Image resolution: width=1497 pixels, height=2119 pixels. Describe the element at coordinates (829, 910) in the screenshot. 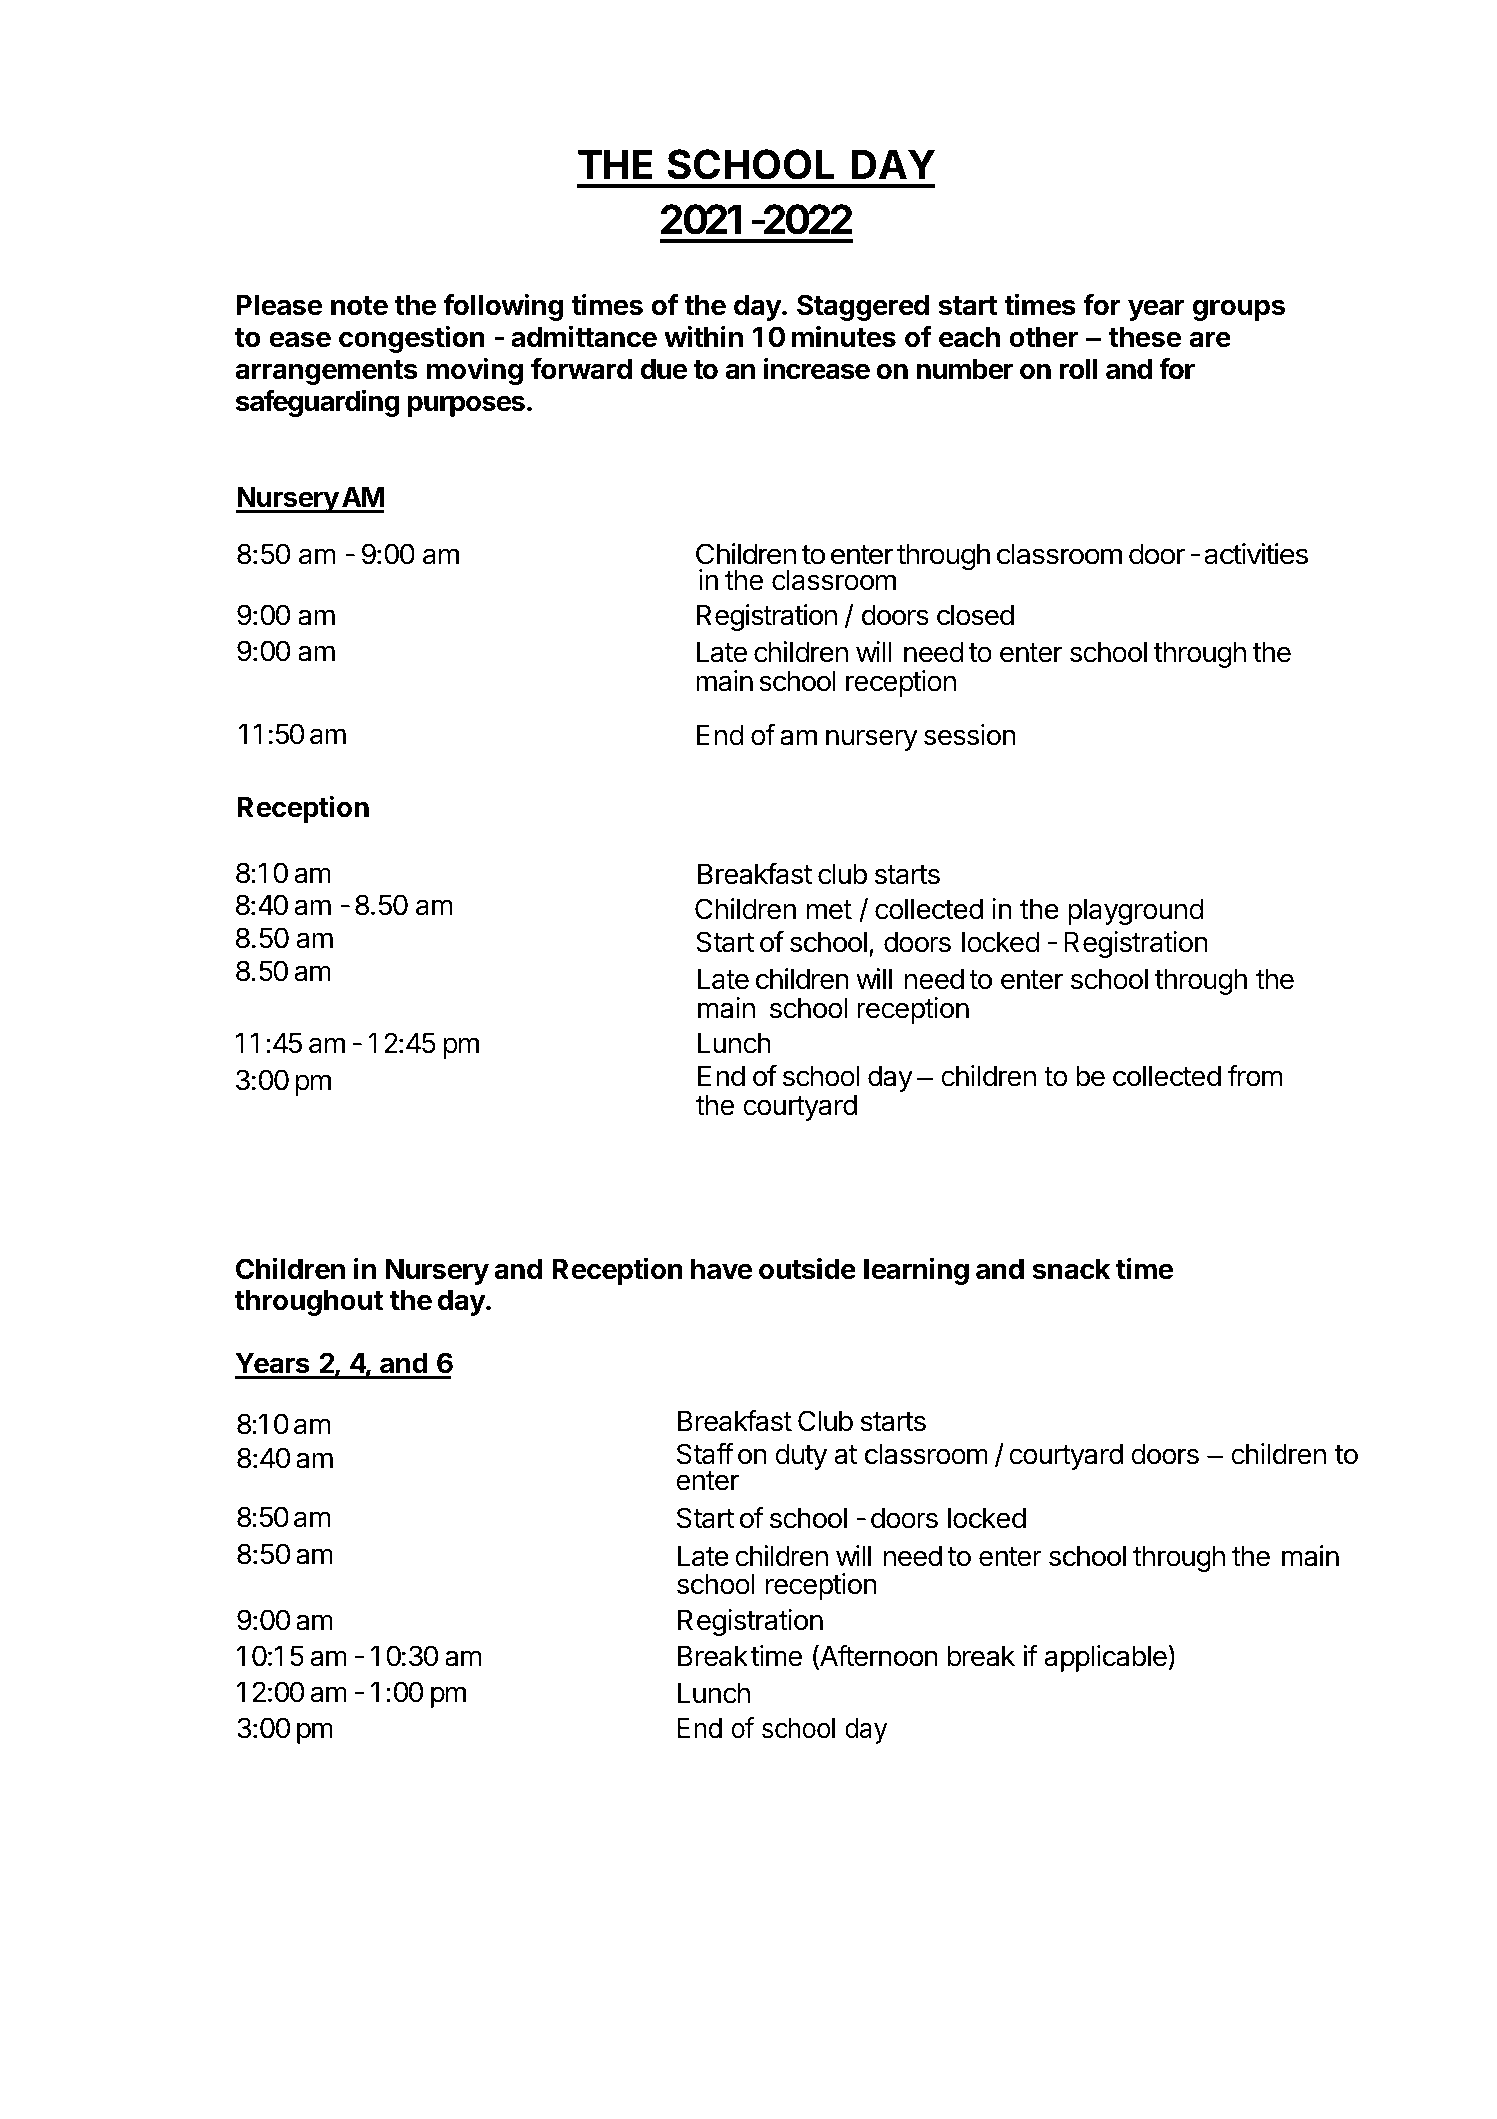

I see `met` at that location.
